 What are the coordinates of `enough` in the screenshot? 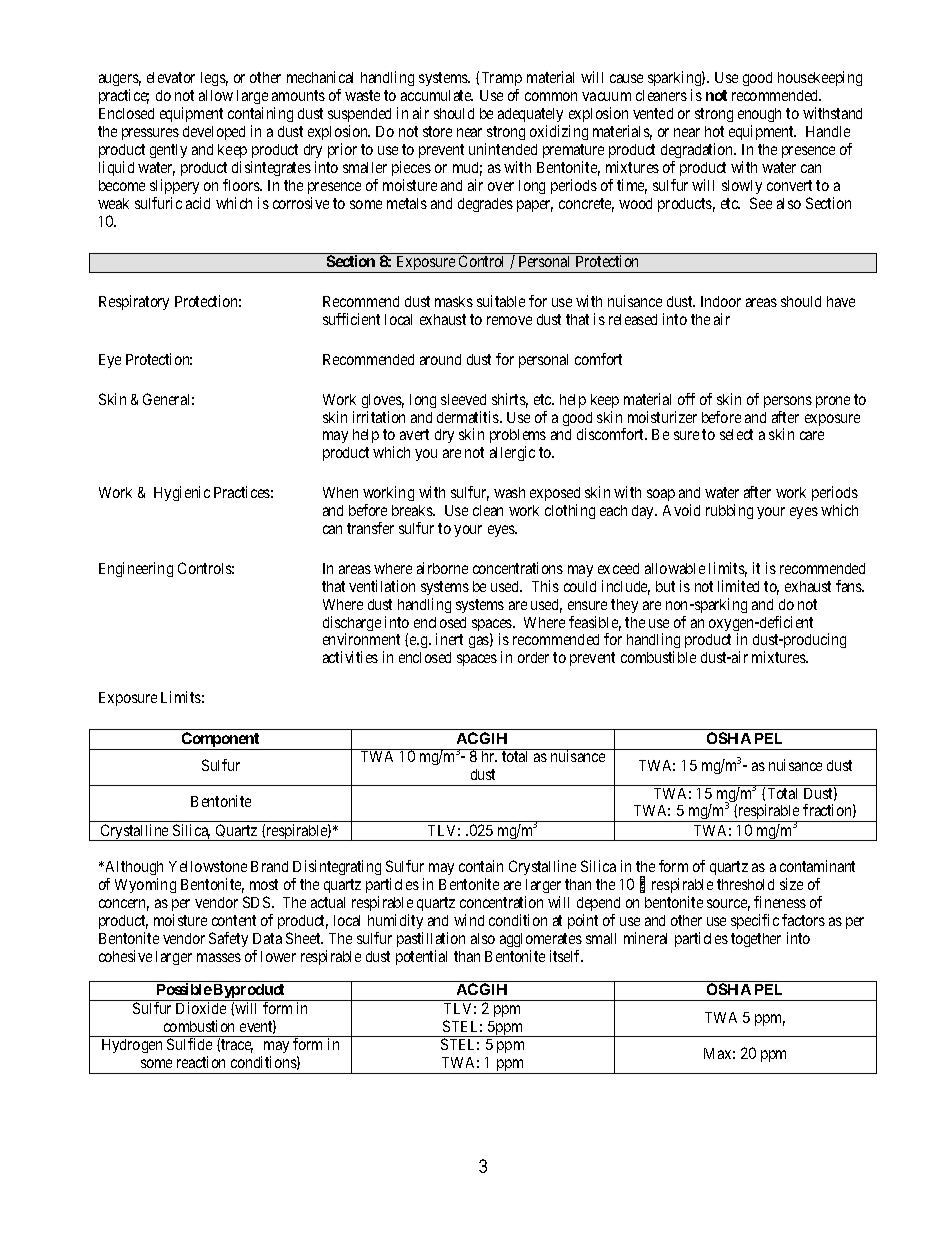 It's located at (759, 115).
